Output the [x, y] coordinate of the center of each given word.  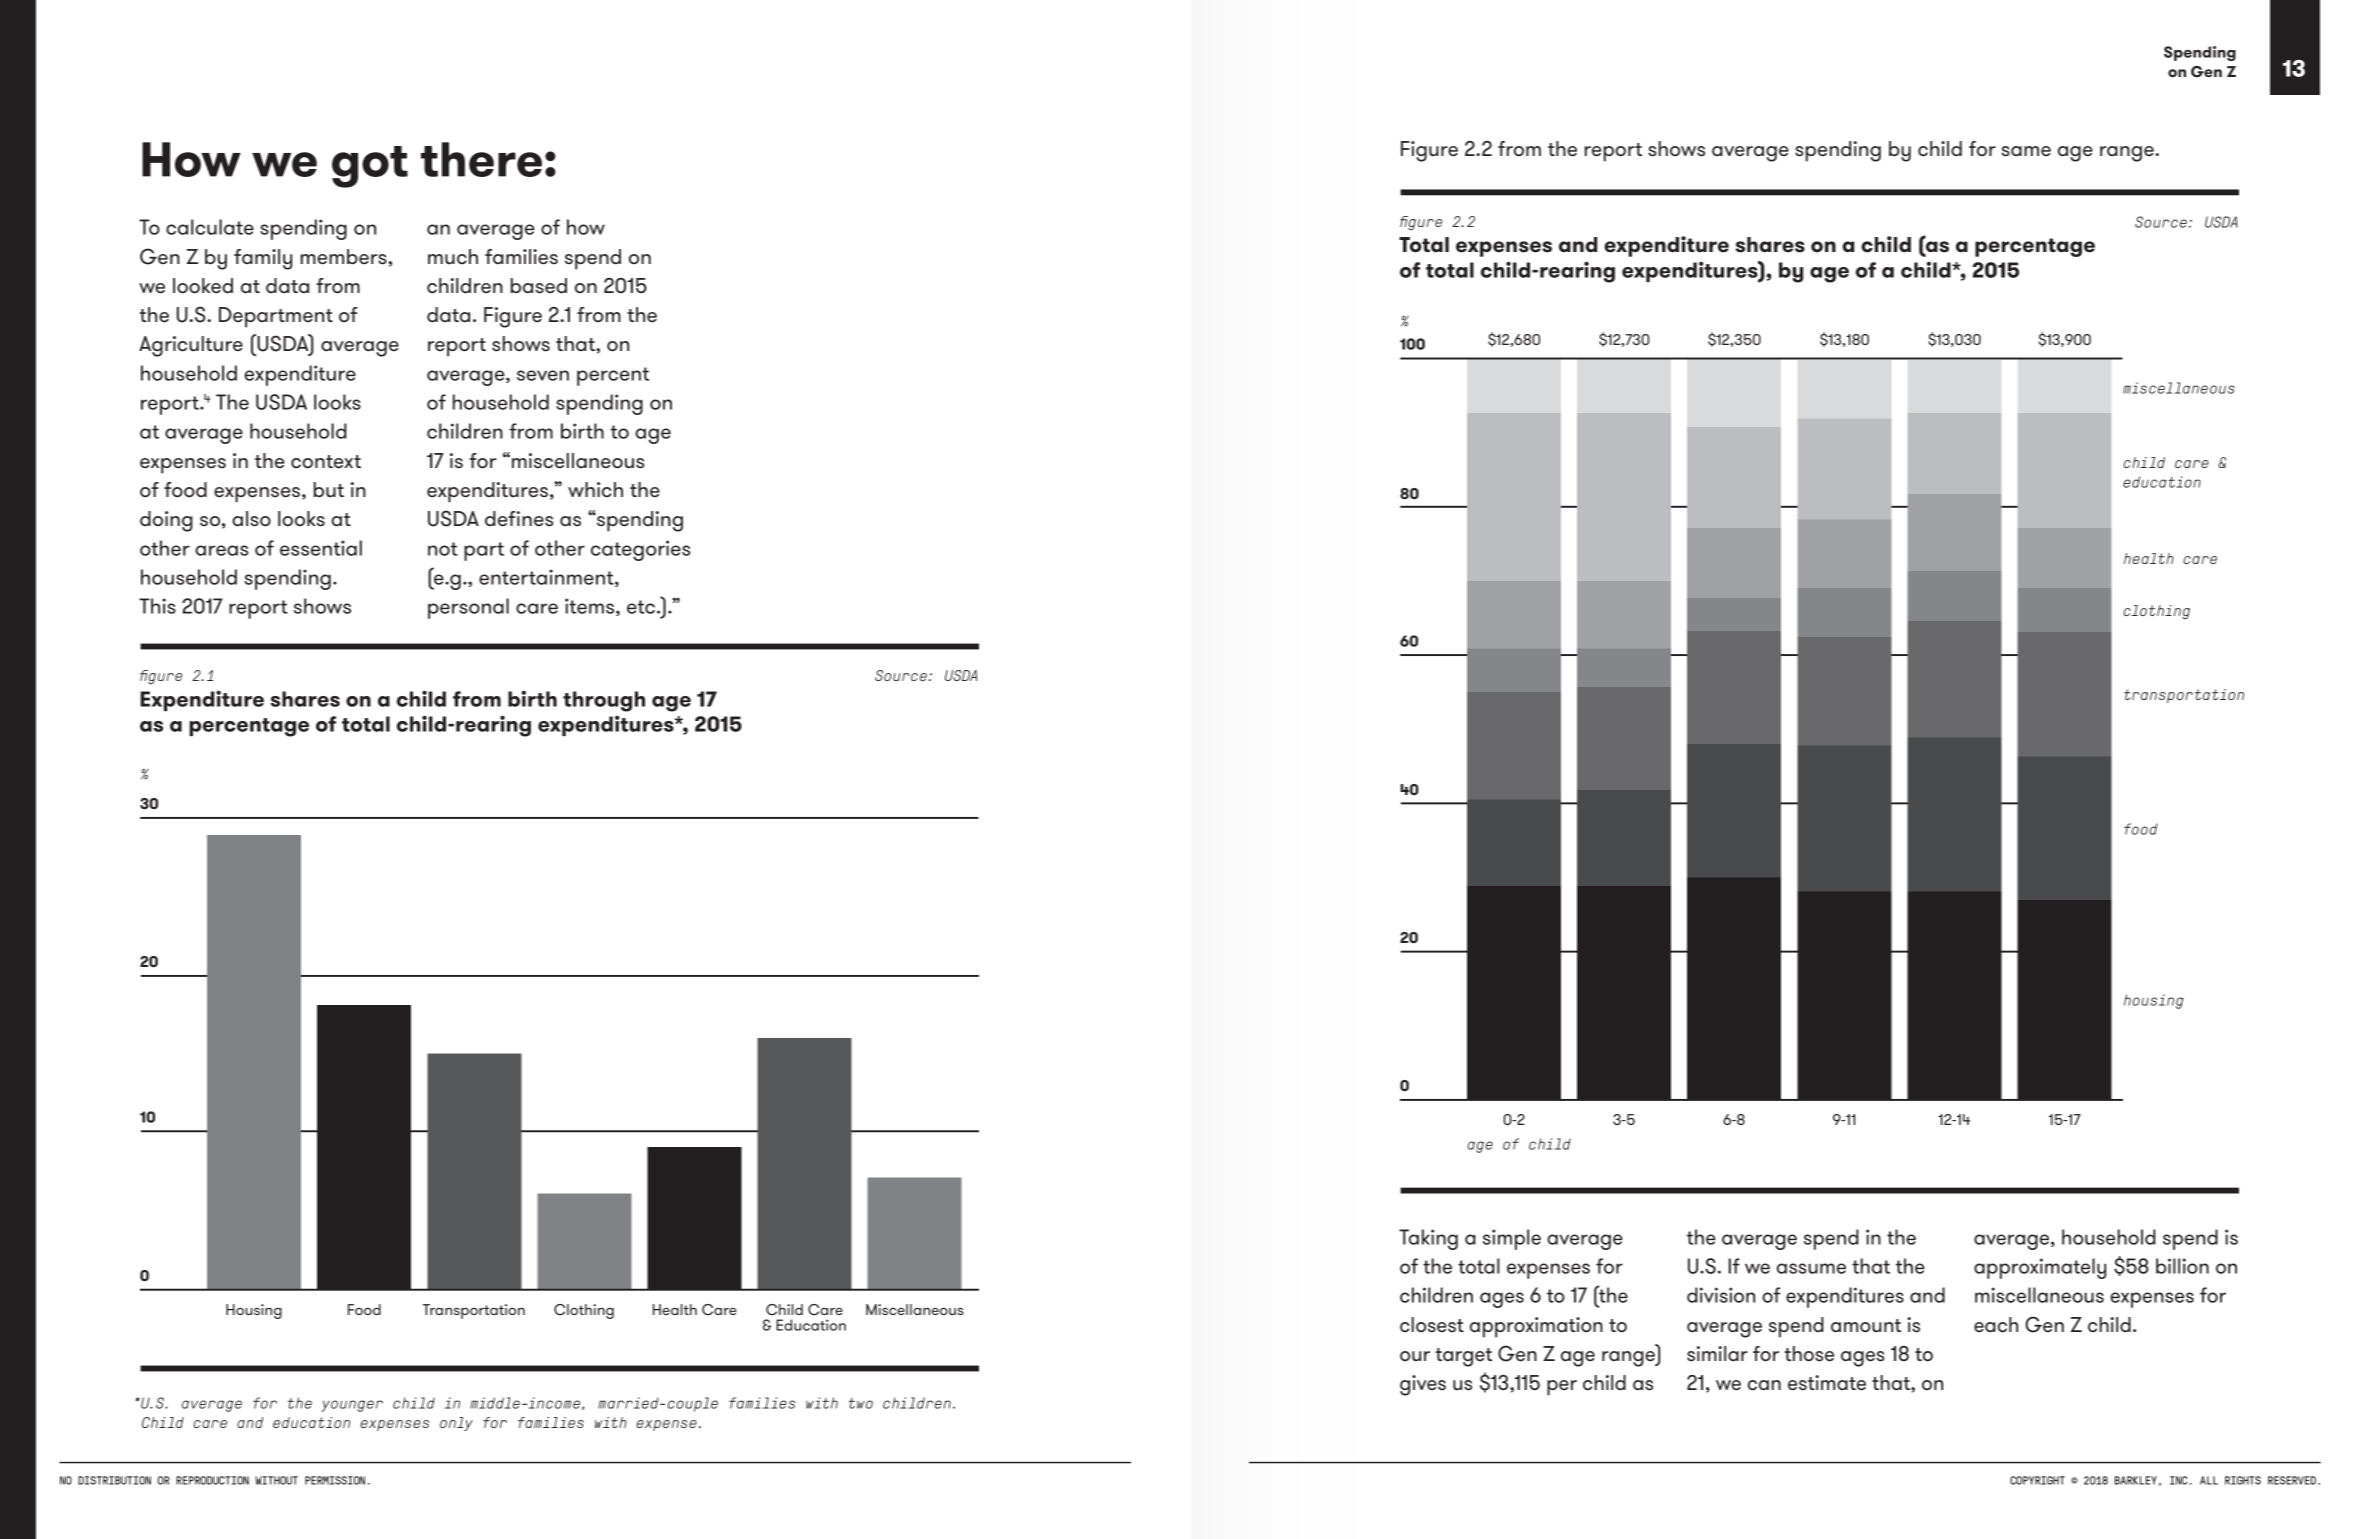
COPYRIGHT [2037, 1480]
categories [640, 550]
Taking [1428, 1239]
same [2026, 151]
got [370, 167]
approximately [2040, 1268]
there [481, 159]
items [591, 607]
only [456, 1424]
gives [1423, 1385]
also [251, 519]
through [604, 701]
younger [352, 1406]
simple [1512, 1239]
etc [641, 607]
